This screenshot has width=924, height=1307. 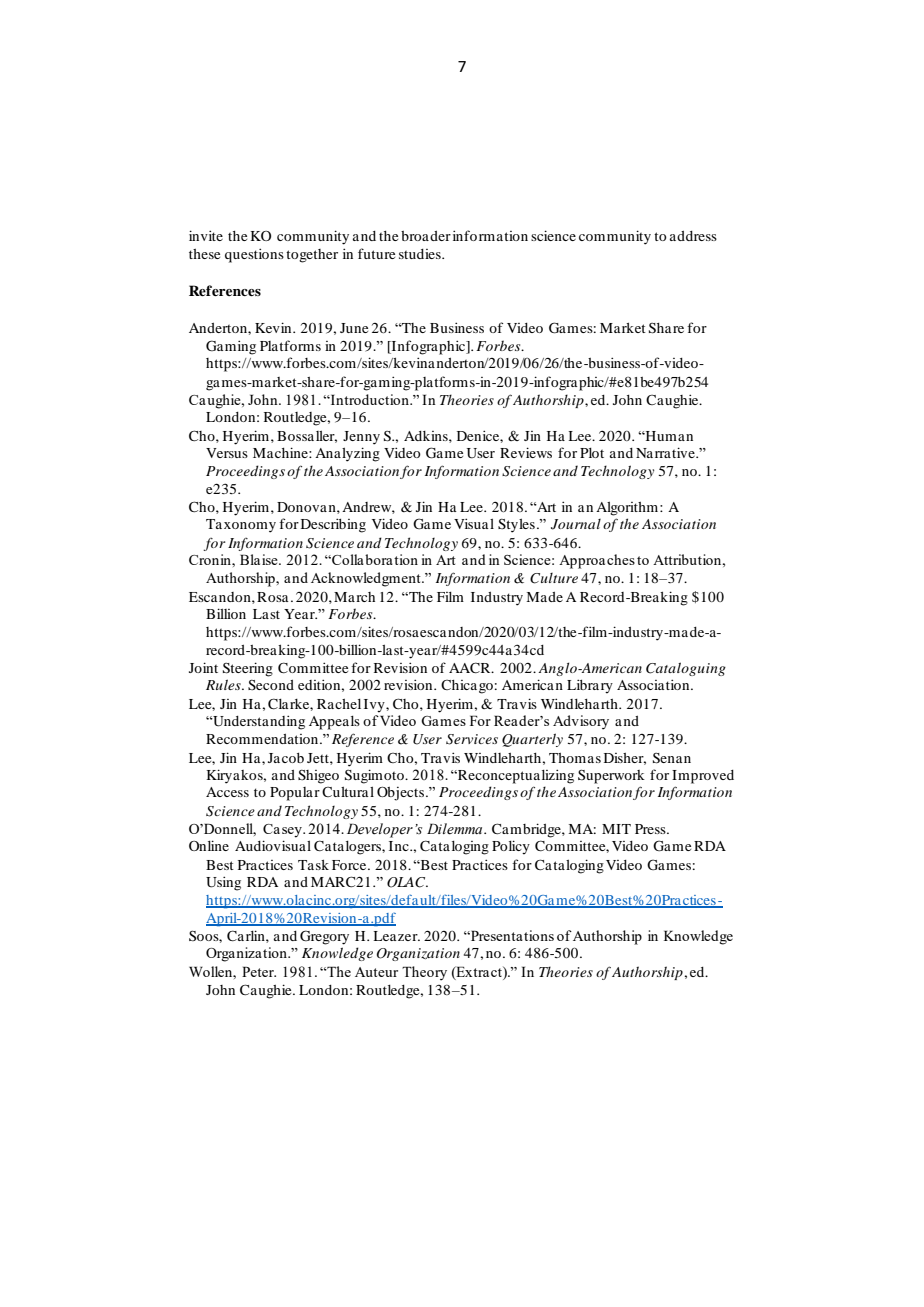 I want to click on studies, so click(x=421, y=254).
